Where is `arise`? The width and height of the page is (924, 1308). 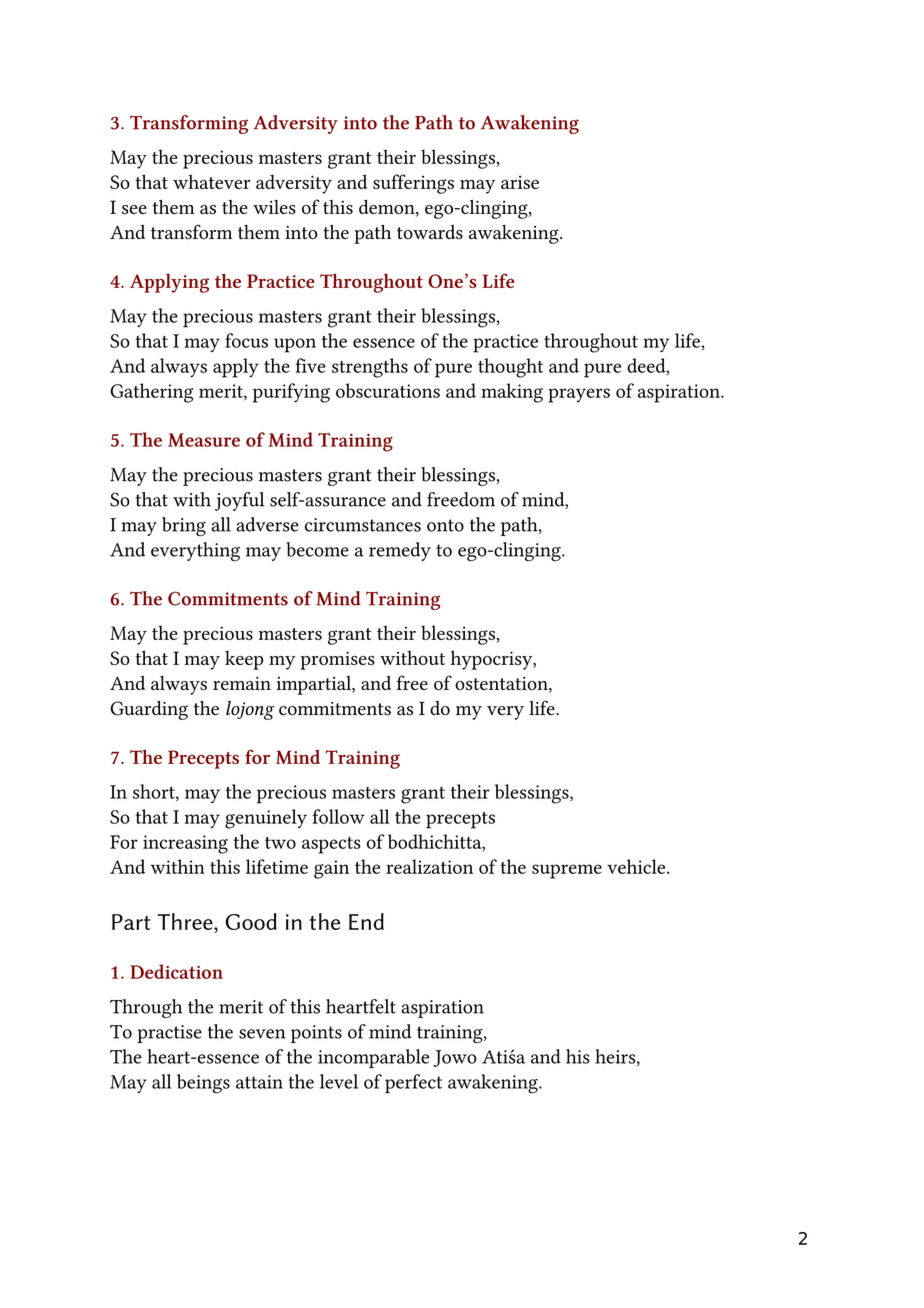 arise is located at coordinates (520, 182).
